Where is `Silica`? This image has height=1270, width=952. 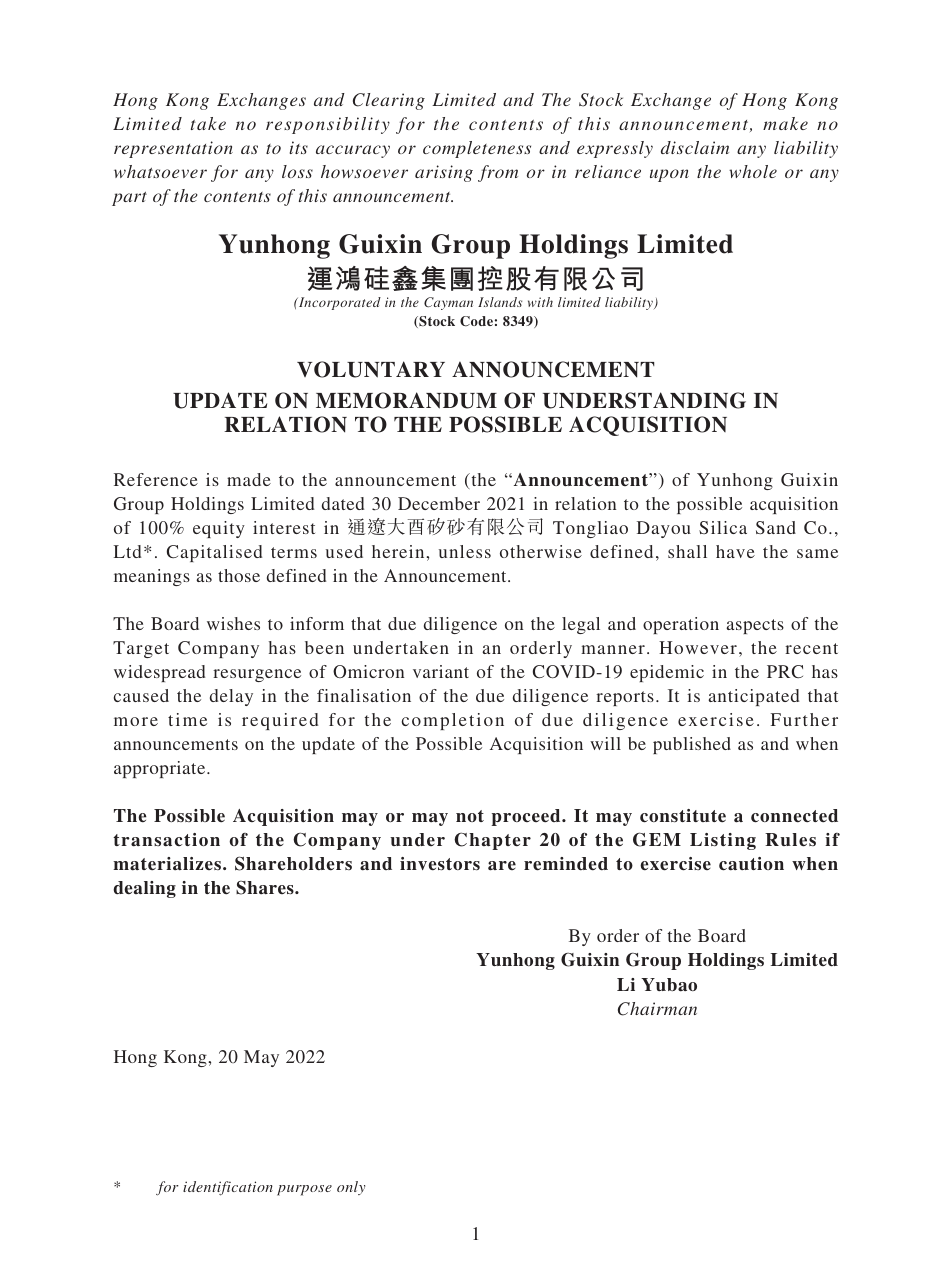 Silica is located at coordinates (723, 527).
